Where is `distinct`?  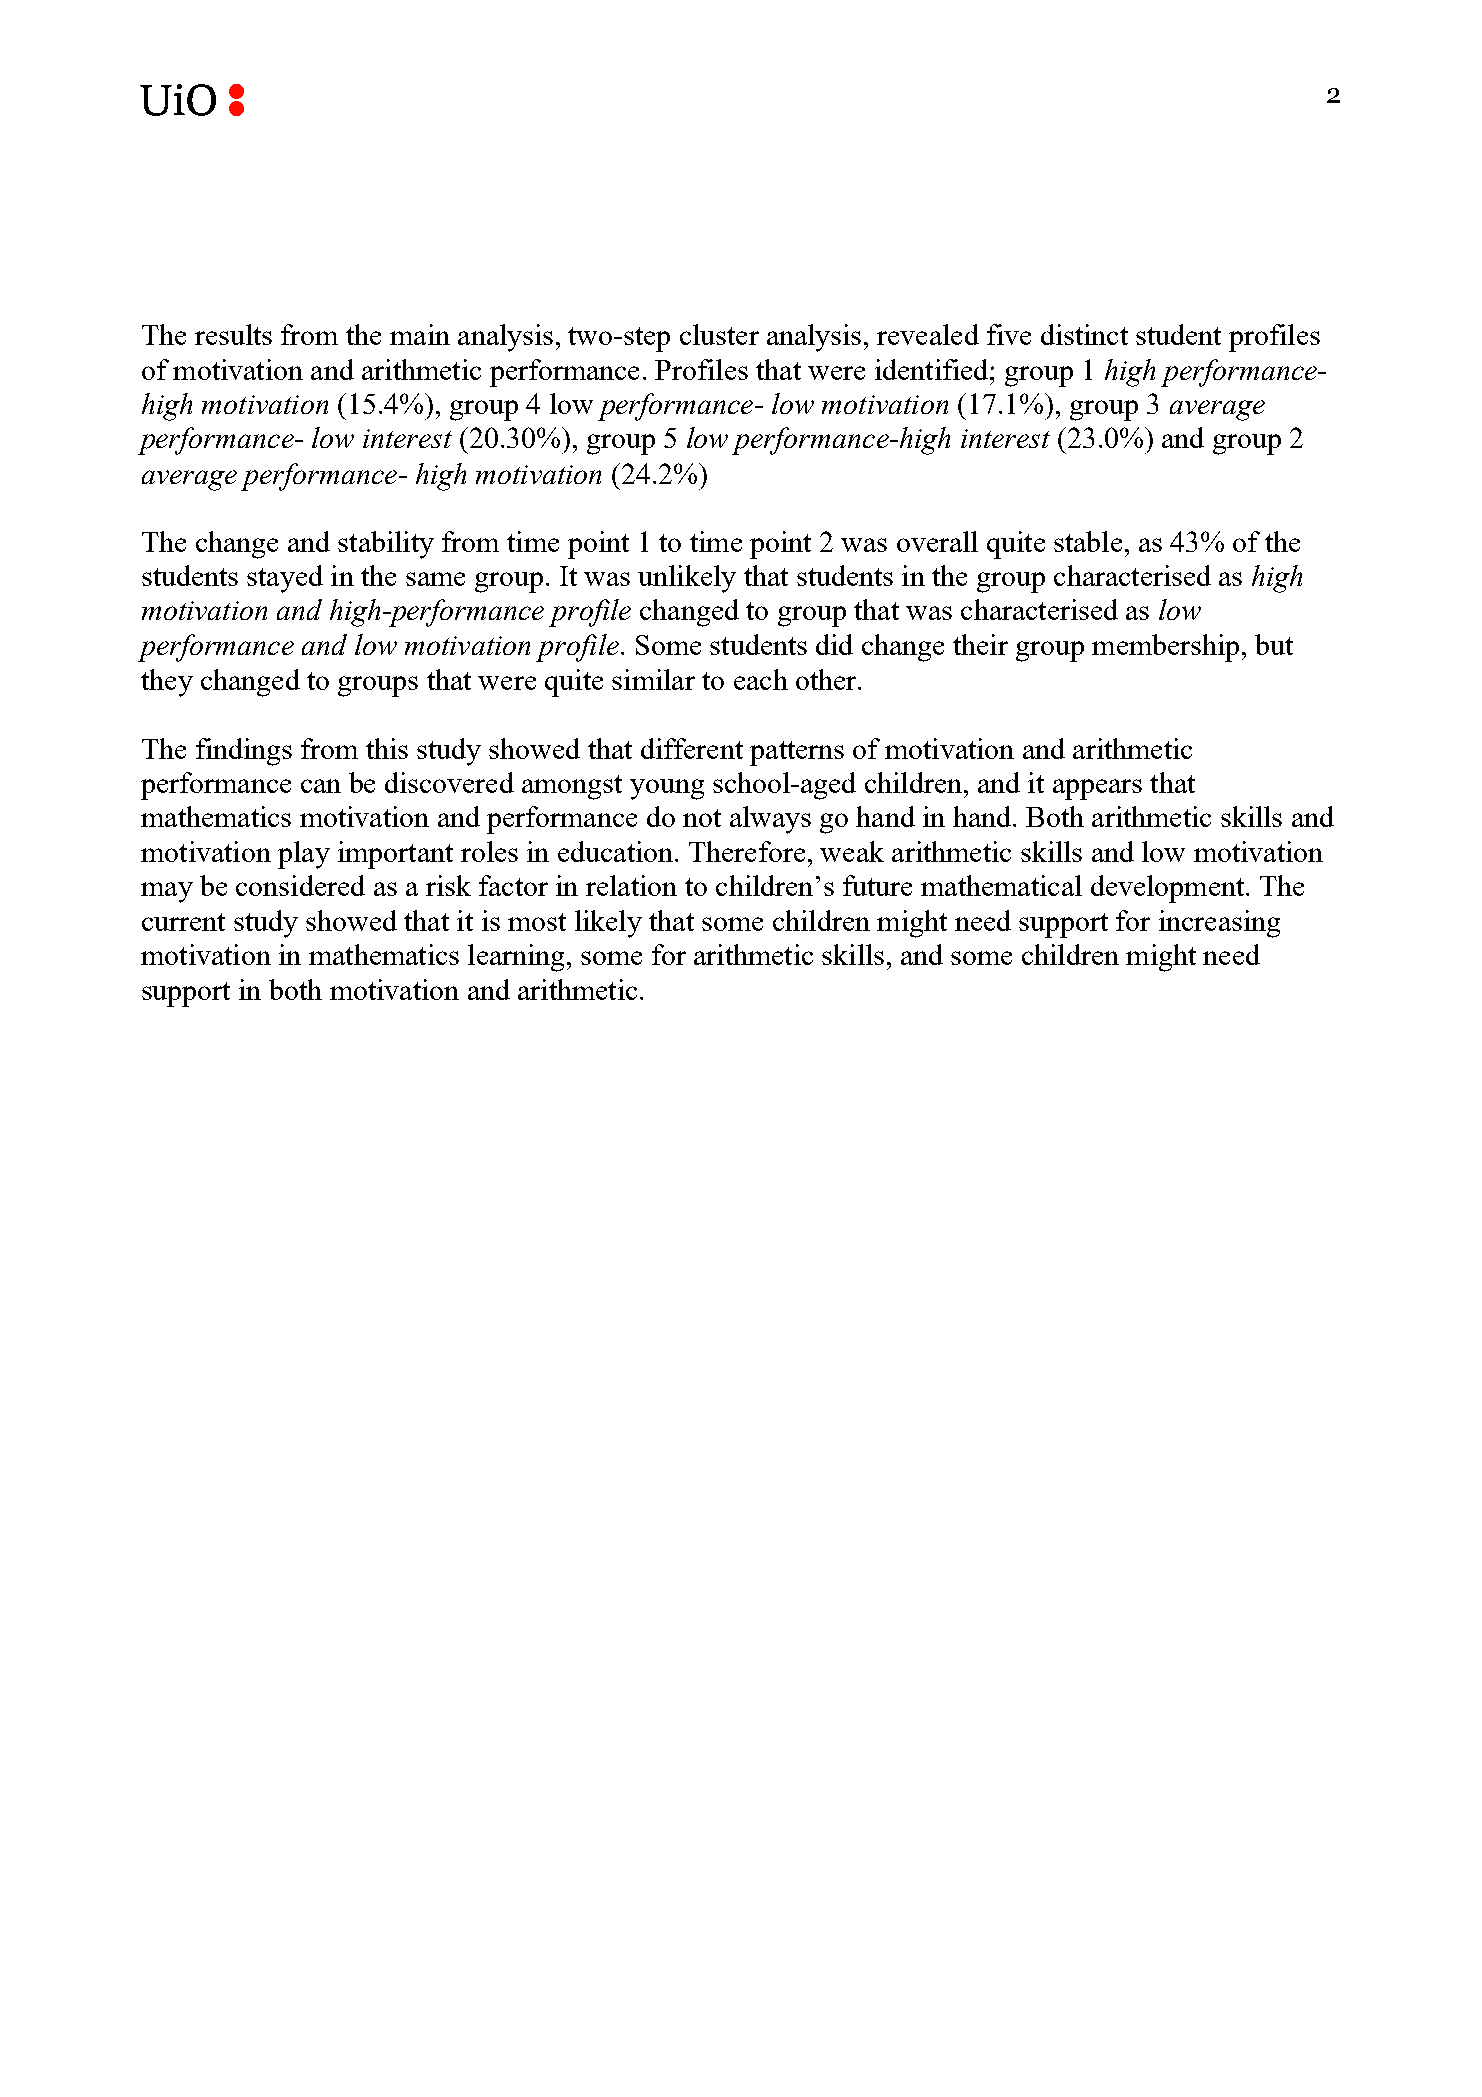 distinct is located at coordinates (1084, 334).
